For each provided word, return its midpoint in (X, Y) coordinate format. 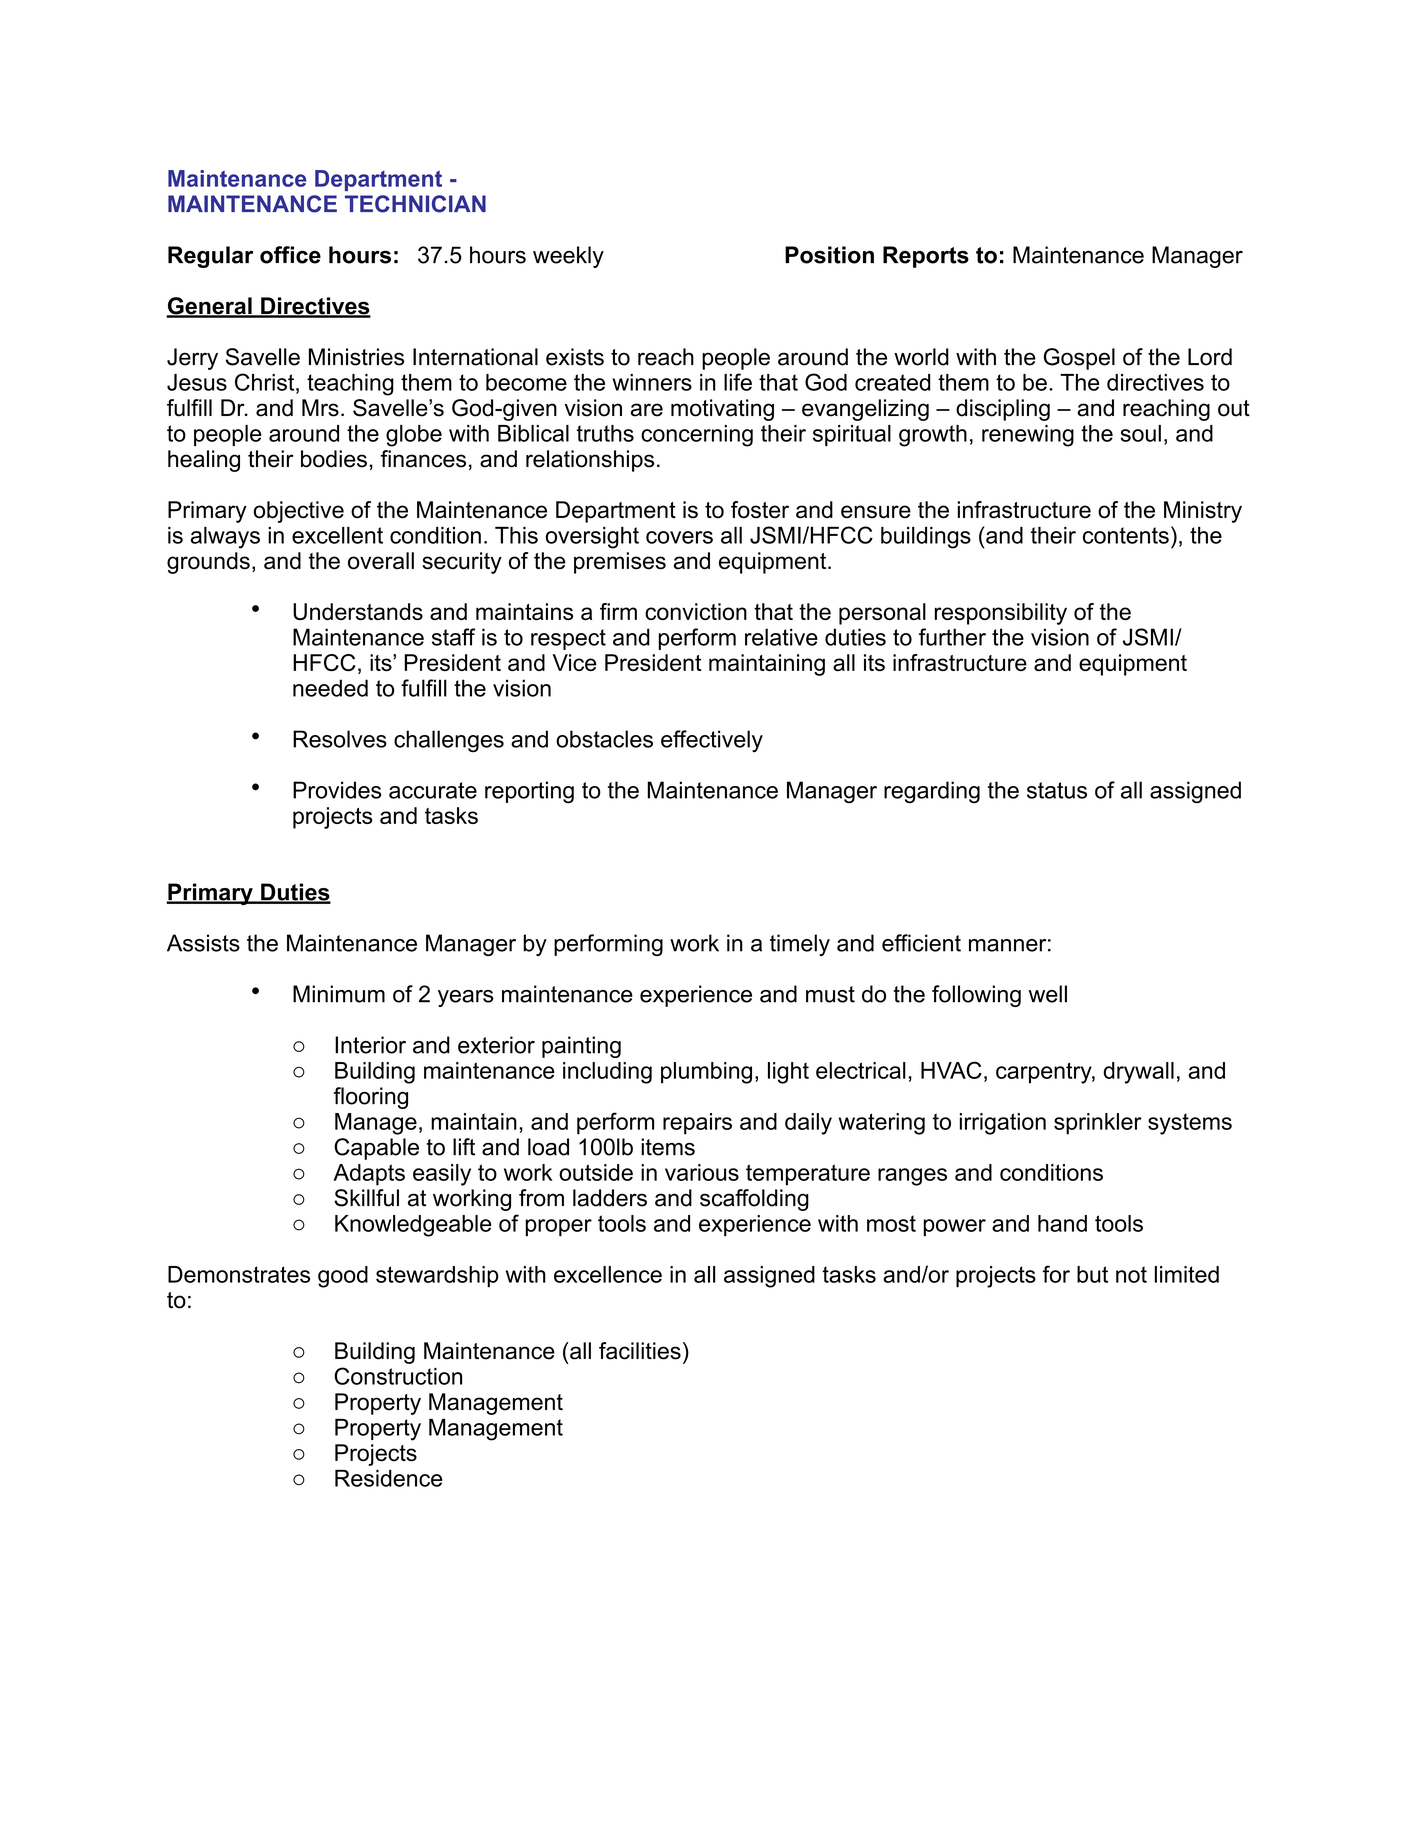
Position (829, 255)
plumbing (706, 1073)
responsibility (1001, 614)
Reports (926, 257)
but (1092, 1274)
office (290, 255)
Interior (370, 1045)
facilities (640, 1351)
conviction (696, 611)
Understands (358, 611)
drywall (1138, 1073)
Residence (388, 1478)
